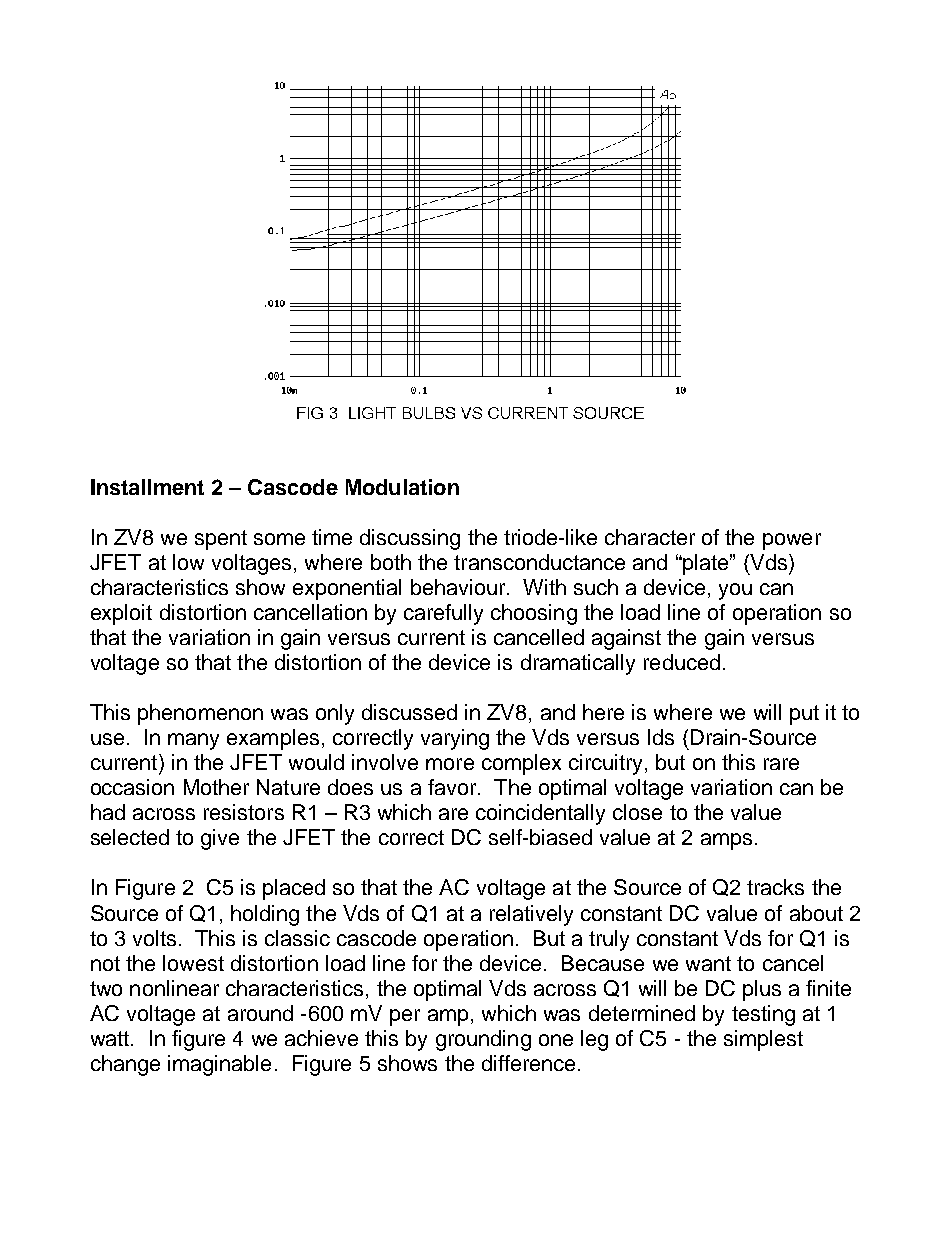  Describe the element at coordinates (147, 487) in the document. I see `Installment` at that location.
